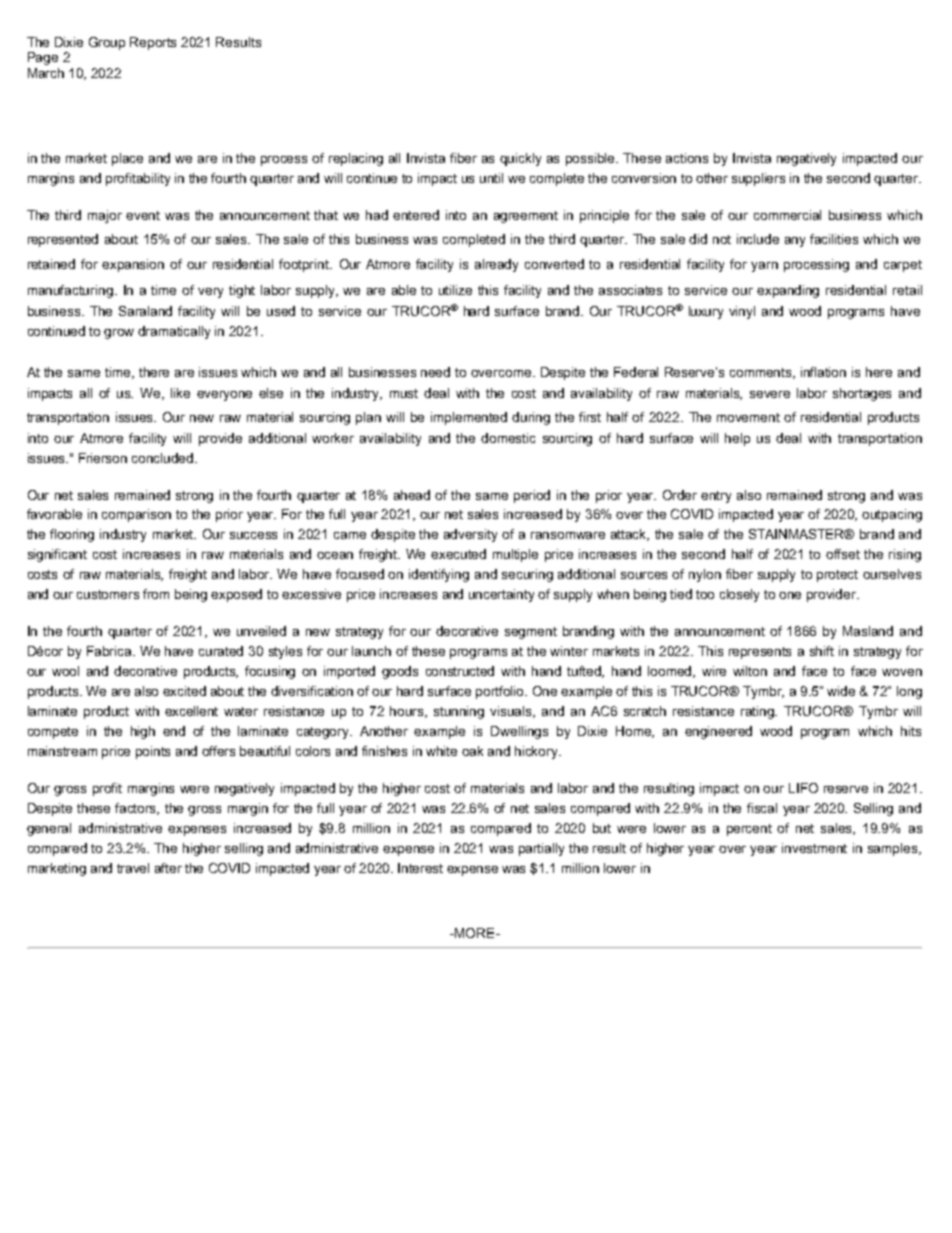  I want to click on actions, so click(687, 158).
